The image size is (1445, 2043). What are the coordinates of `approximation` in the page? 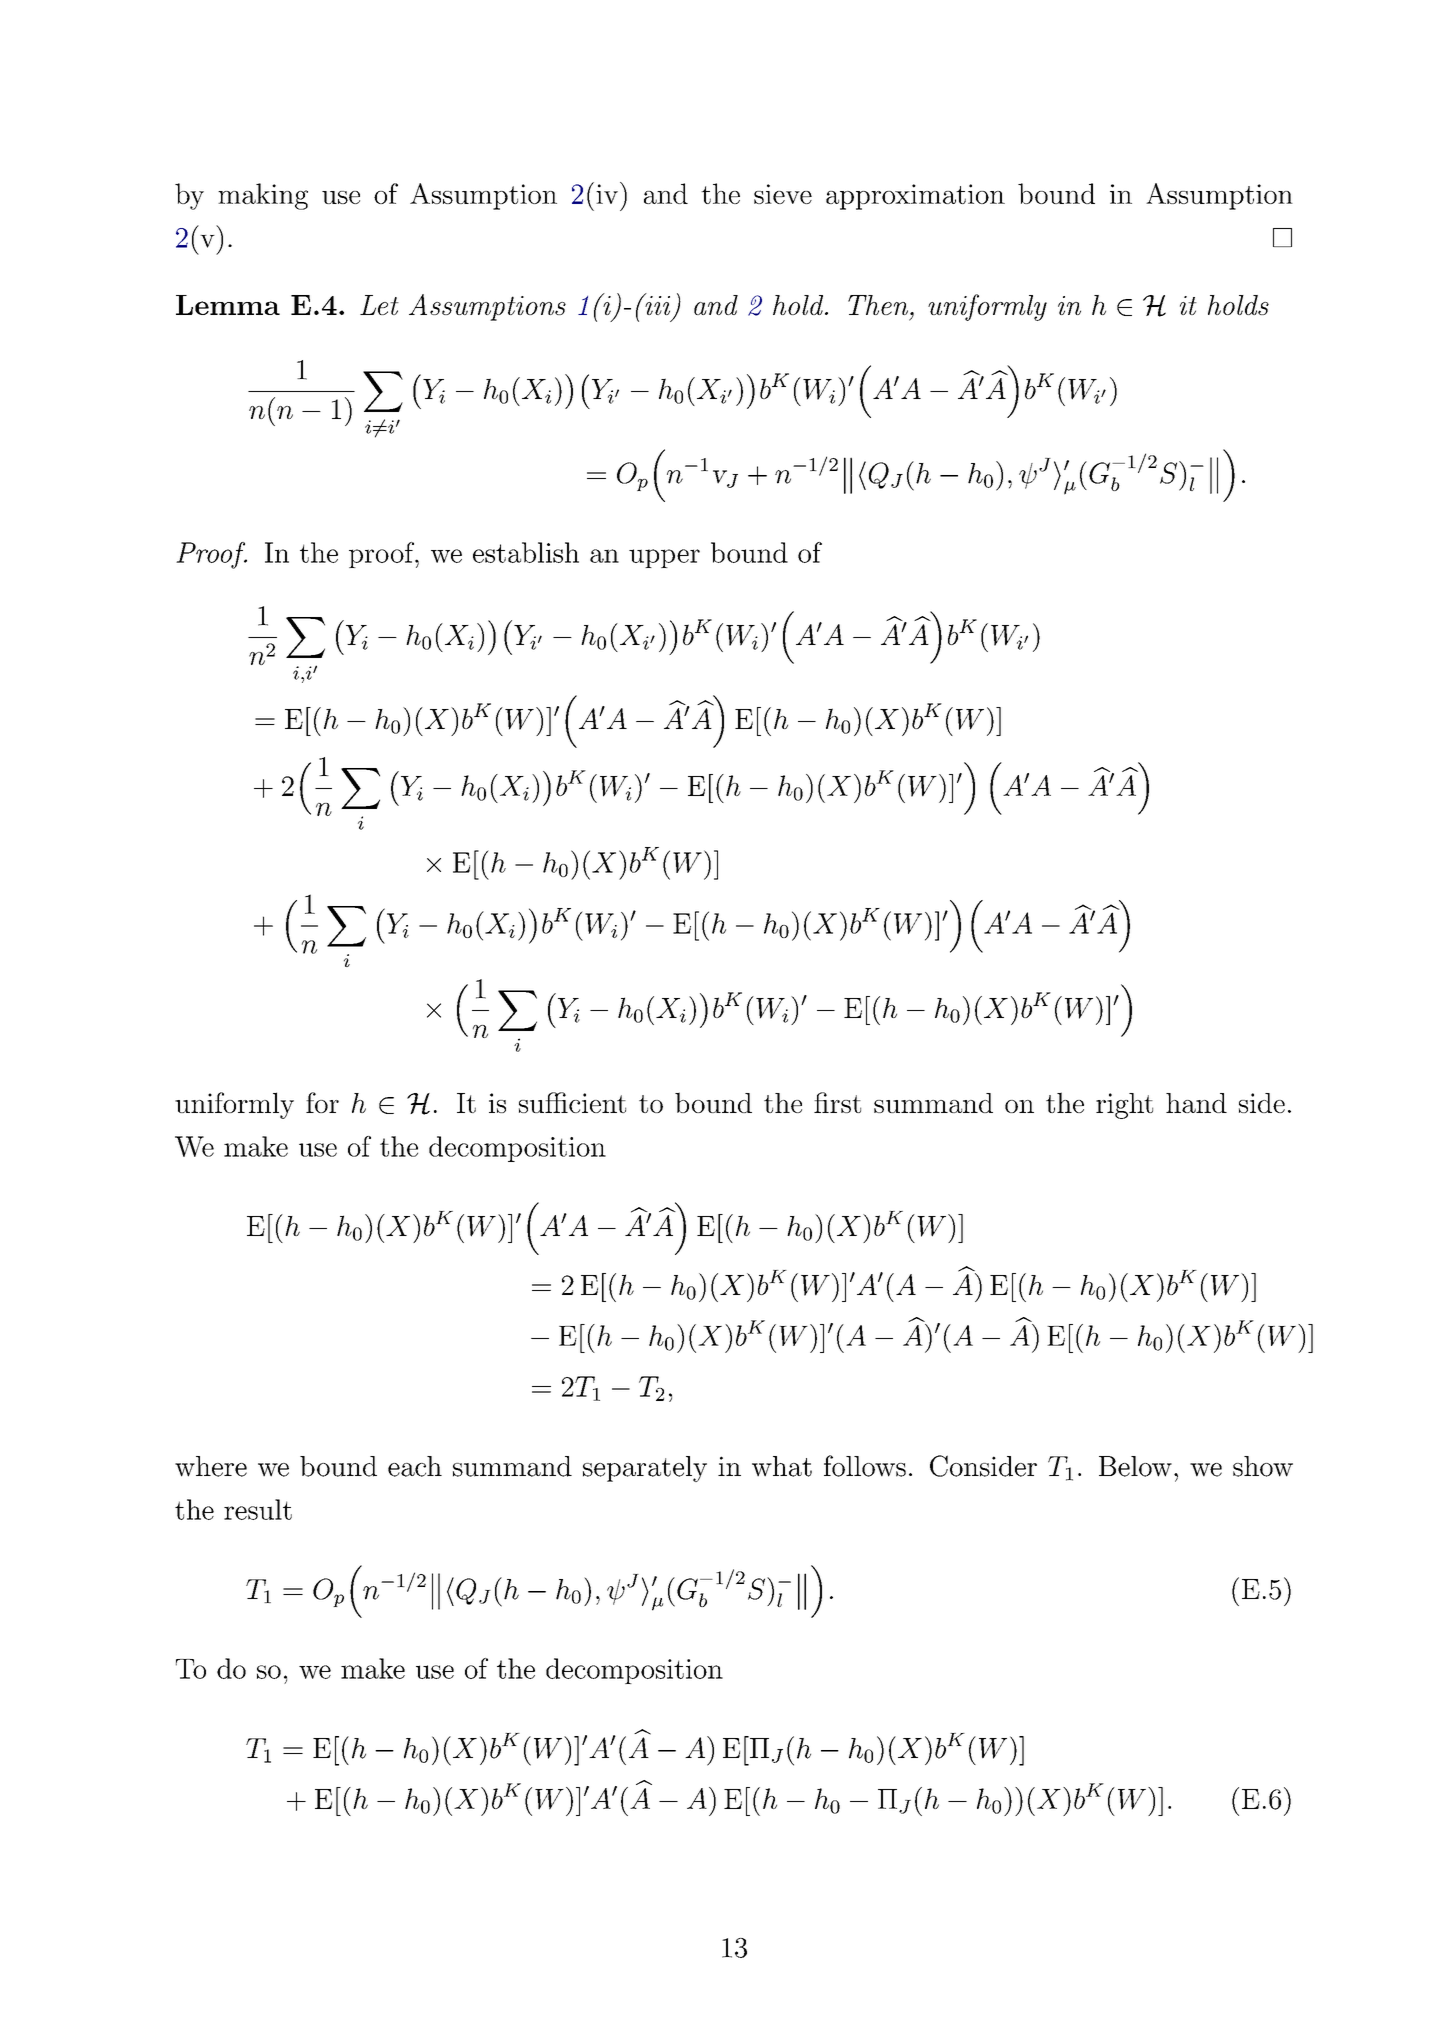 It's located at (915, 197).
